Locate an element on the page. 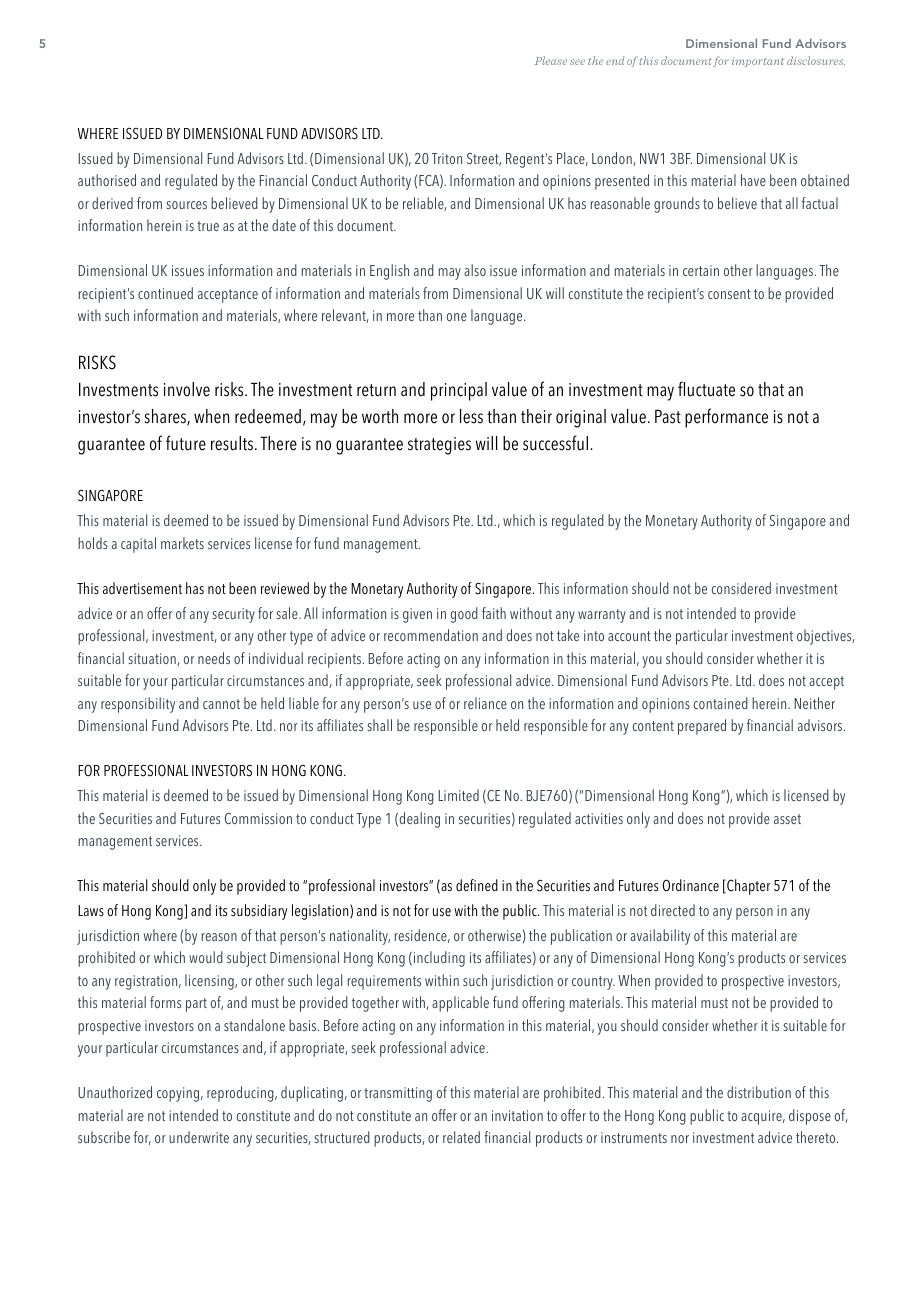 This page has width=924, height=1308. important is located at coordinates (758, 62).
